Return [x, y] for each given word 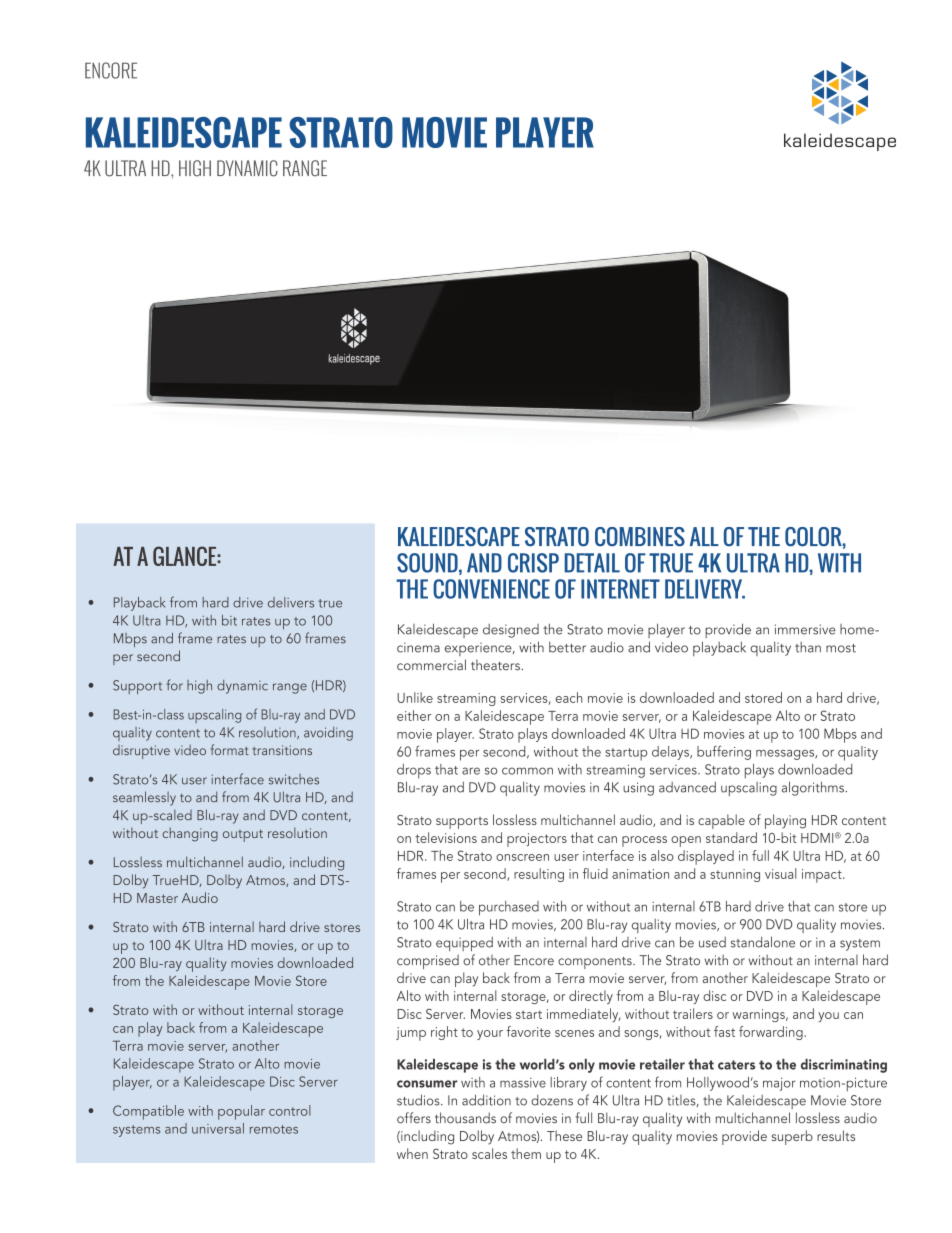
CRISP [533, 563]
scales [489, 1153]
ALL [704, 536]
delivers [291, 602]
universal [218, 1128]
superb [792, 1137]
